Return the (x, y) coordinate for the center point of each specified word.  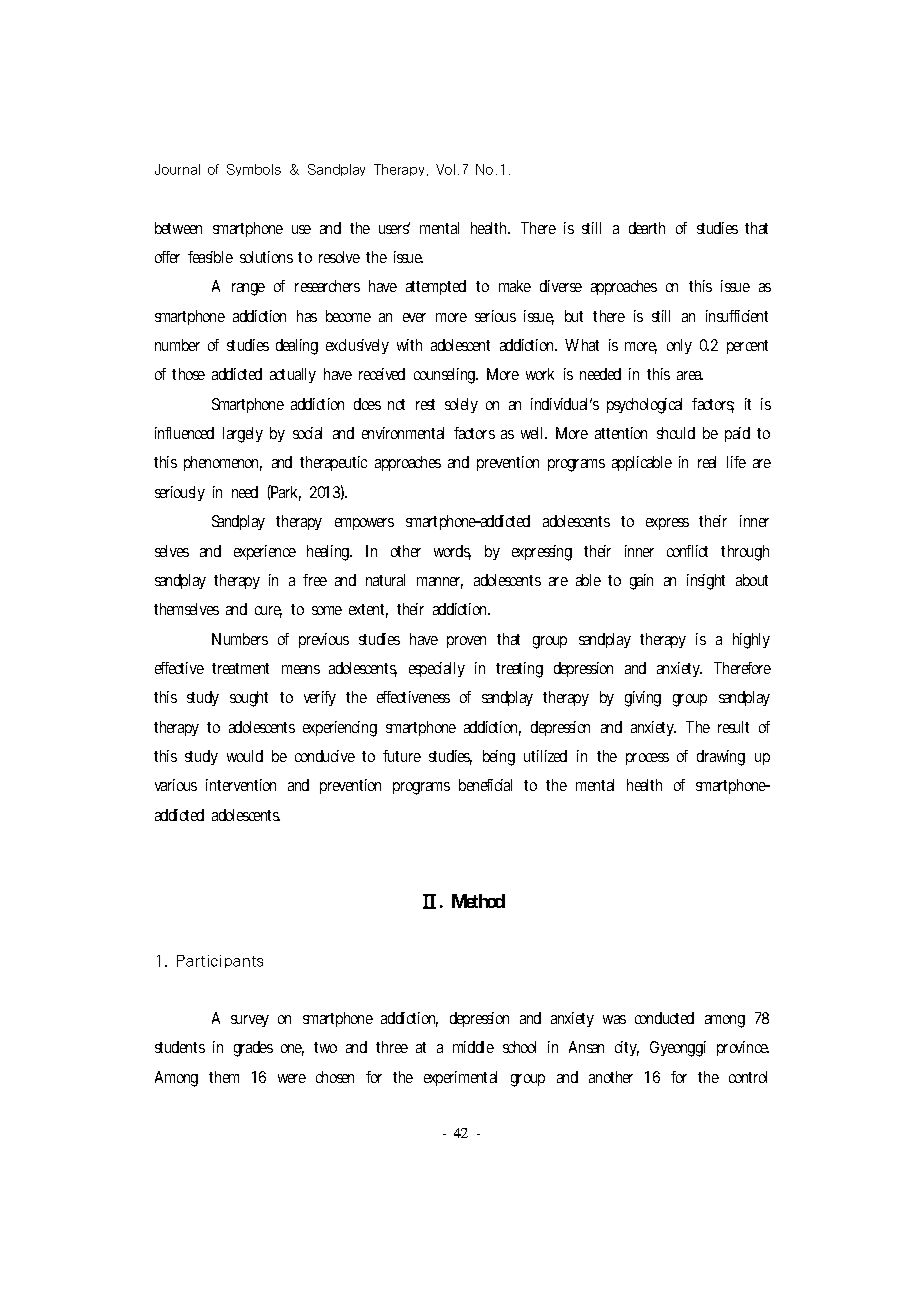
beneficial (485, 785)
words (452, 552)
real (707, 462)
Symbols (254, 170)
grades (253, 1049)
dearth (647, 228)
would (245, 756)
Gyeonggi (678, 1049)
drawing (721, 758)
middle (473, 1047)
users (394, 228)
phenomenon (223, 463)
